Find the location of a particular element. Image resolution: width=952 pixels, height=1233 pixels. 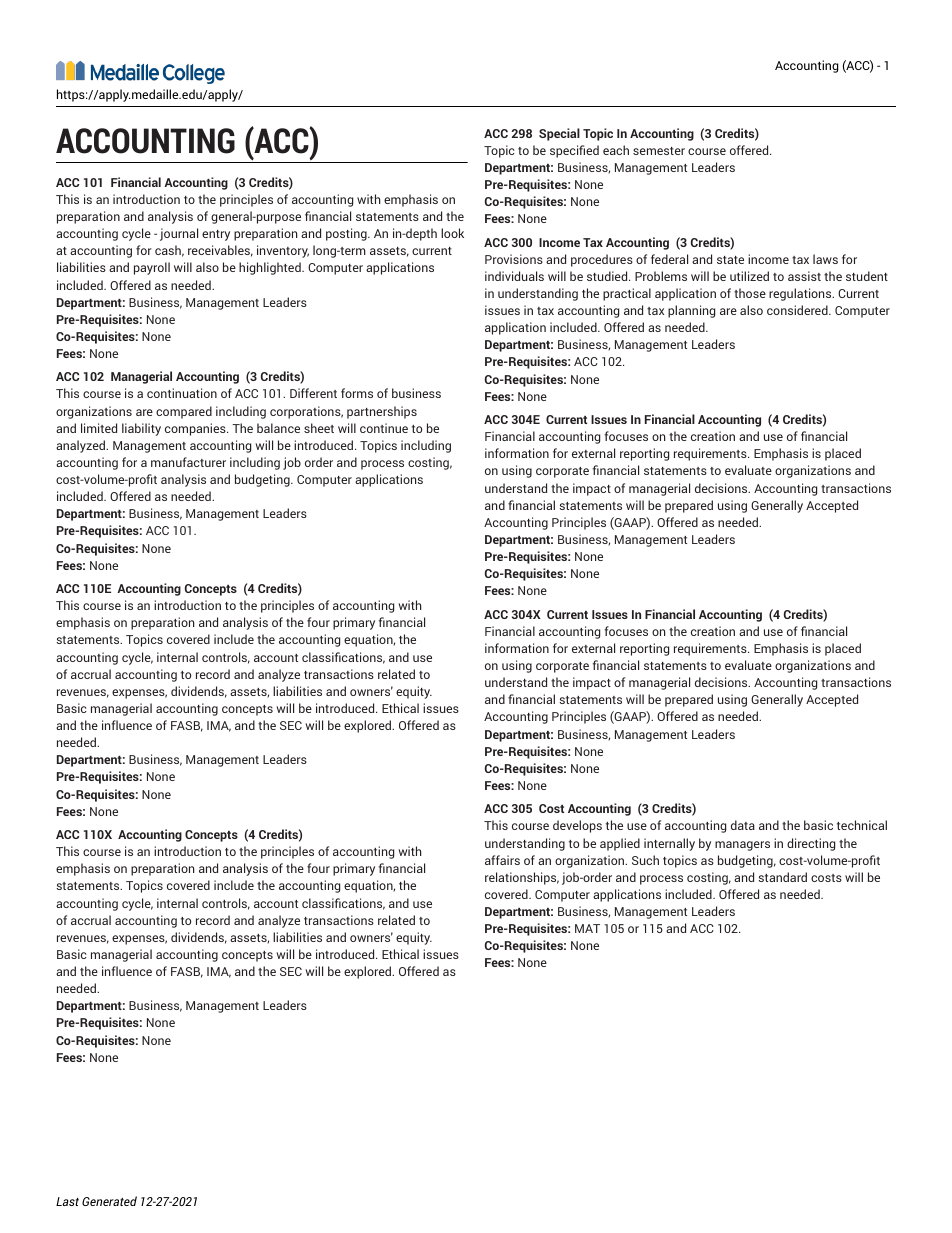

data is located at coordinates (743, 825).
